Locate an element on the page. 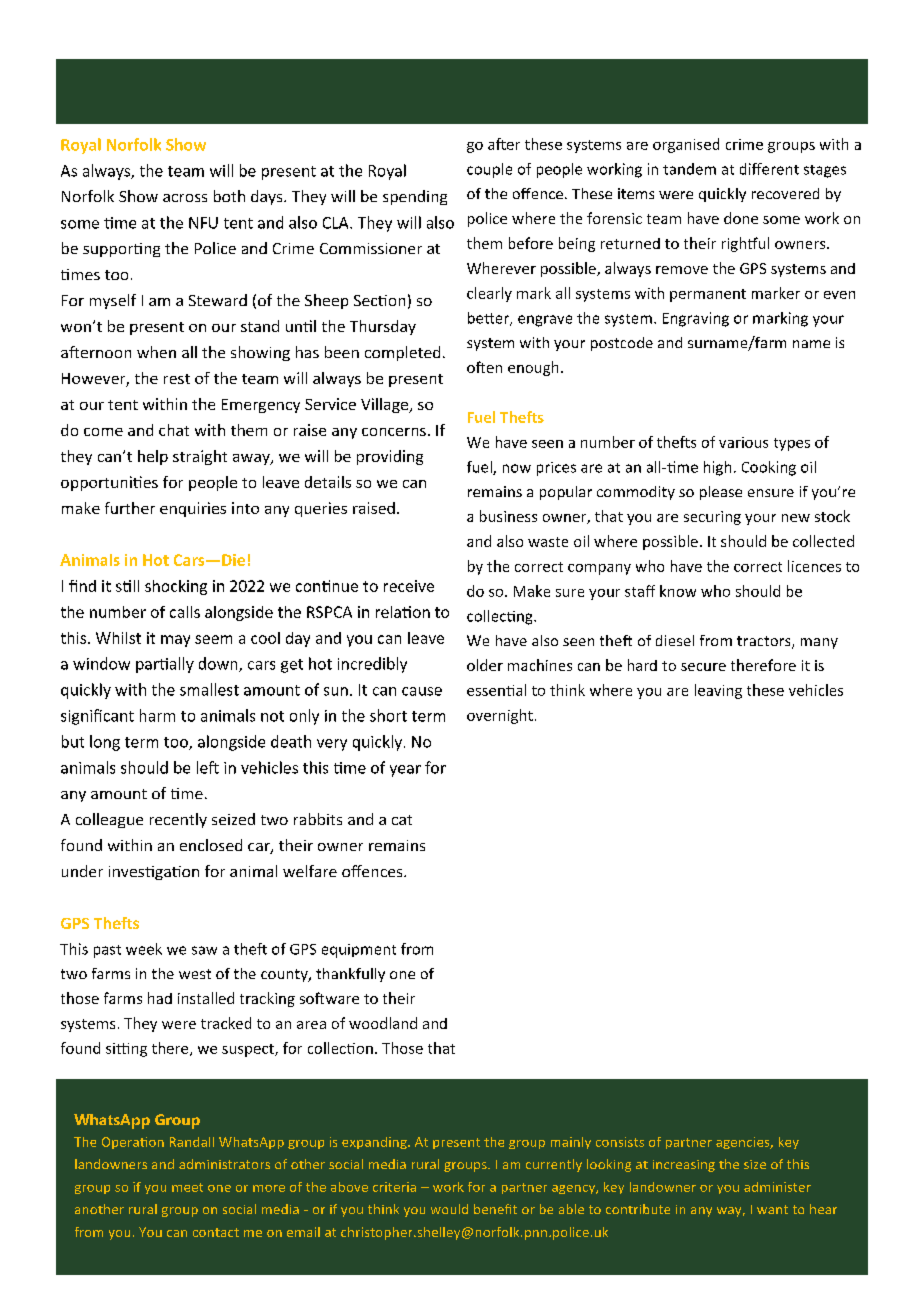 This page has height=1308, width=924. would is located at coordinates (449, 1209).
